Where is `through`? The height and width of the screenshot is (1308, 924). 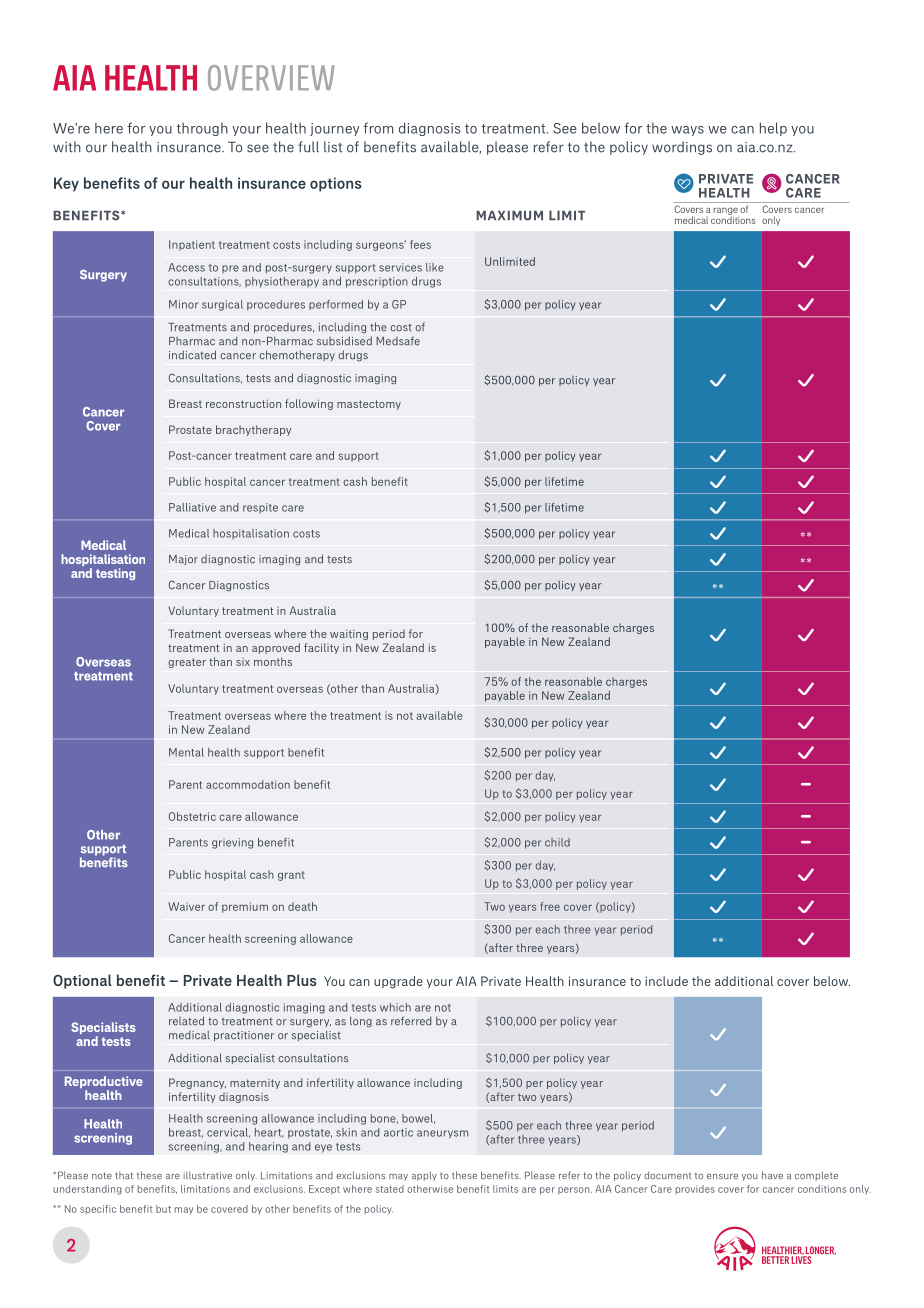
through is located at coordinates (202, 129).
